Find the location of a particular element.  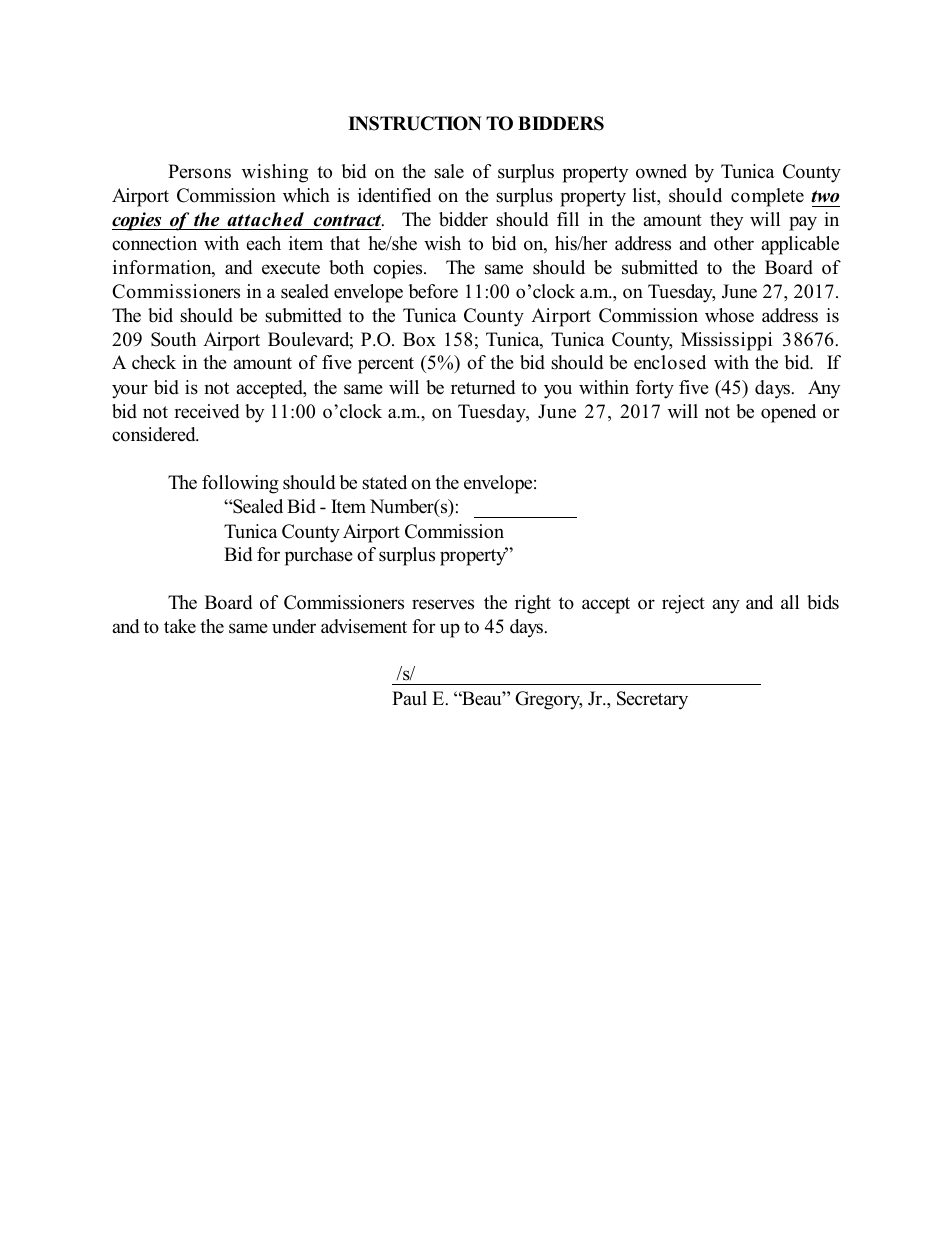

other is located at coordinates (734, 243).
